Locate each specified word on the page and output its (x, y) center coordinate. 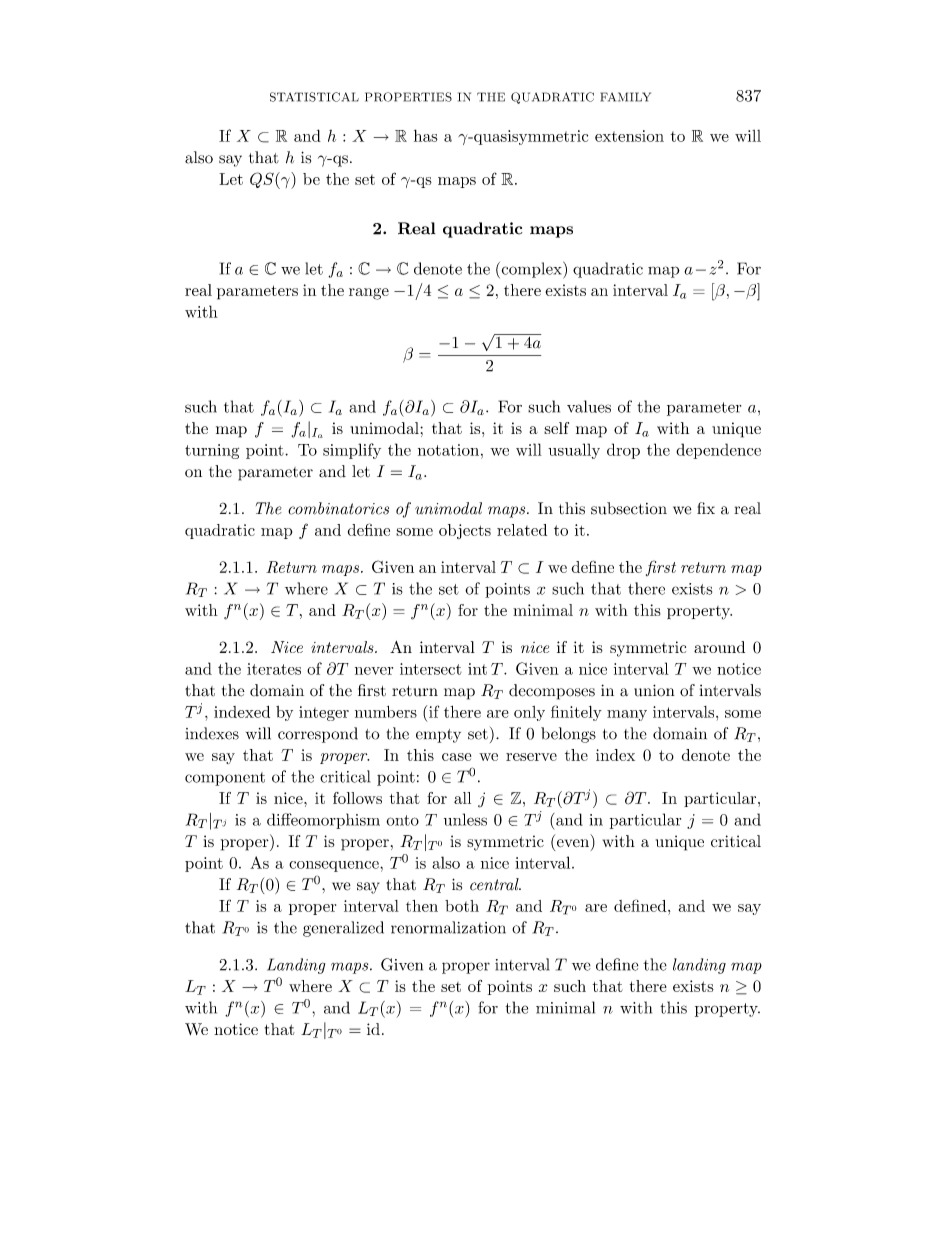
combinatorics (338, 508)
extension (629, 136)
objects (465, 531)
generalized (343, 929)
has (426, 135)
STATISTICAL (314, 97)
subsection (629, 508)
